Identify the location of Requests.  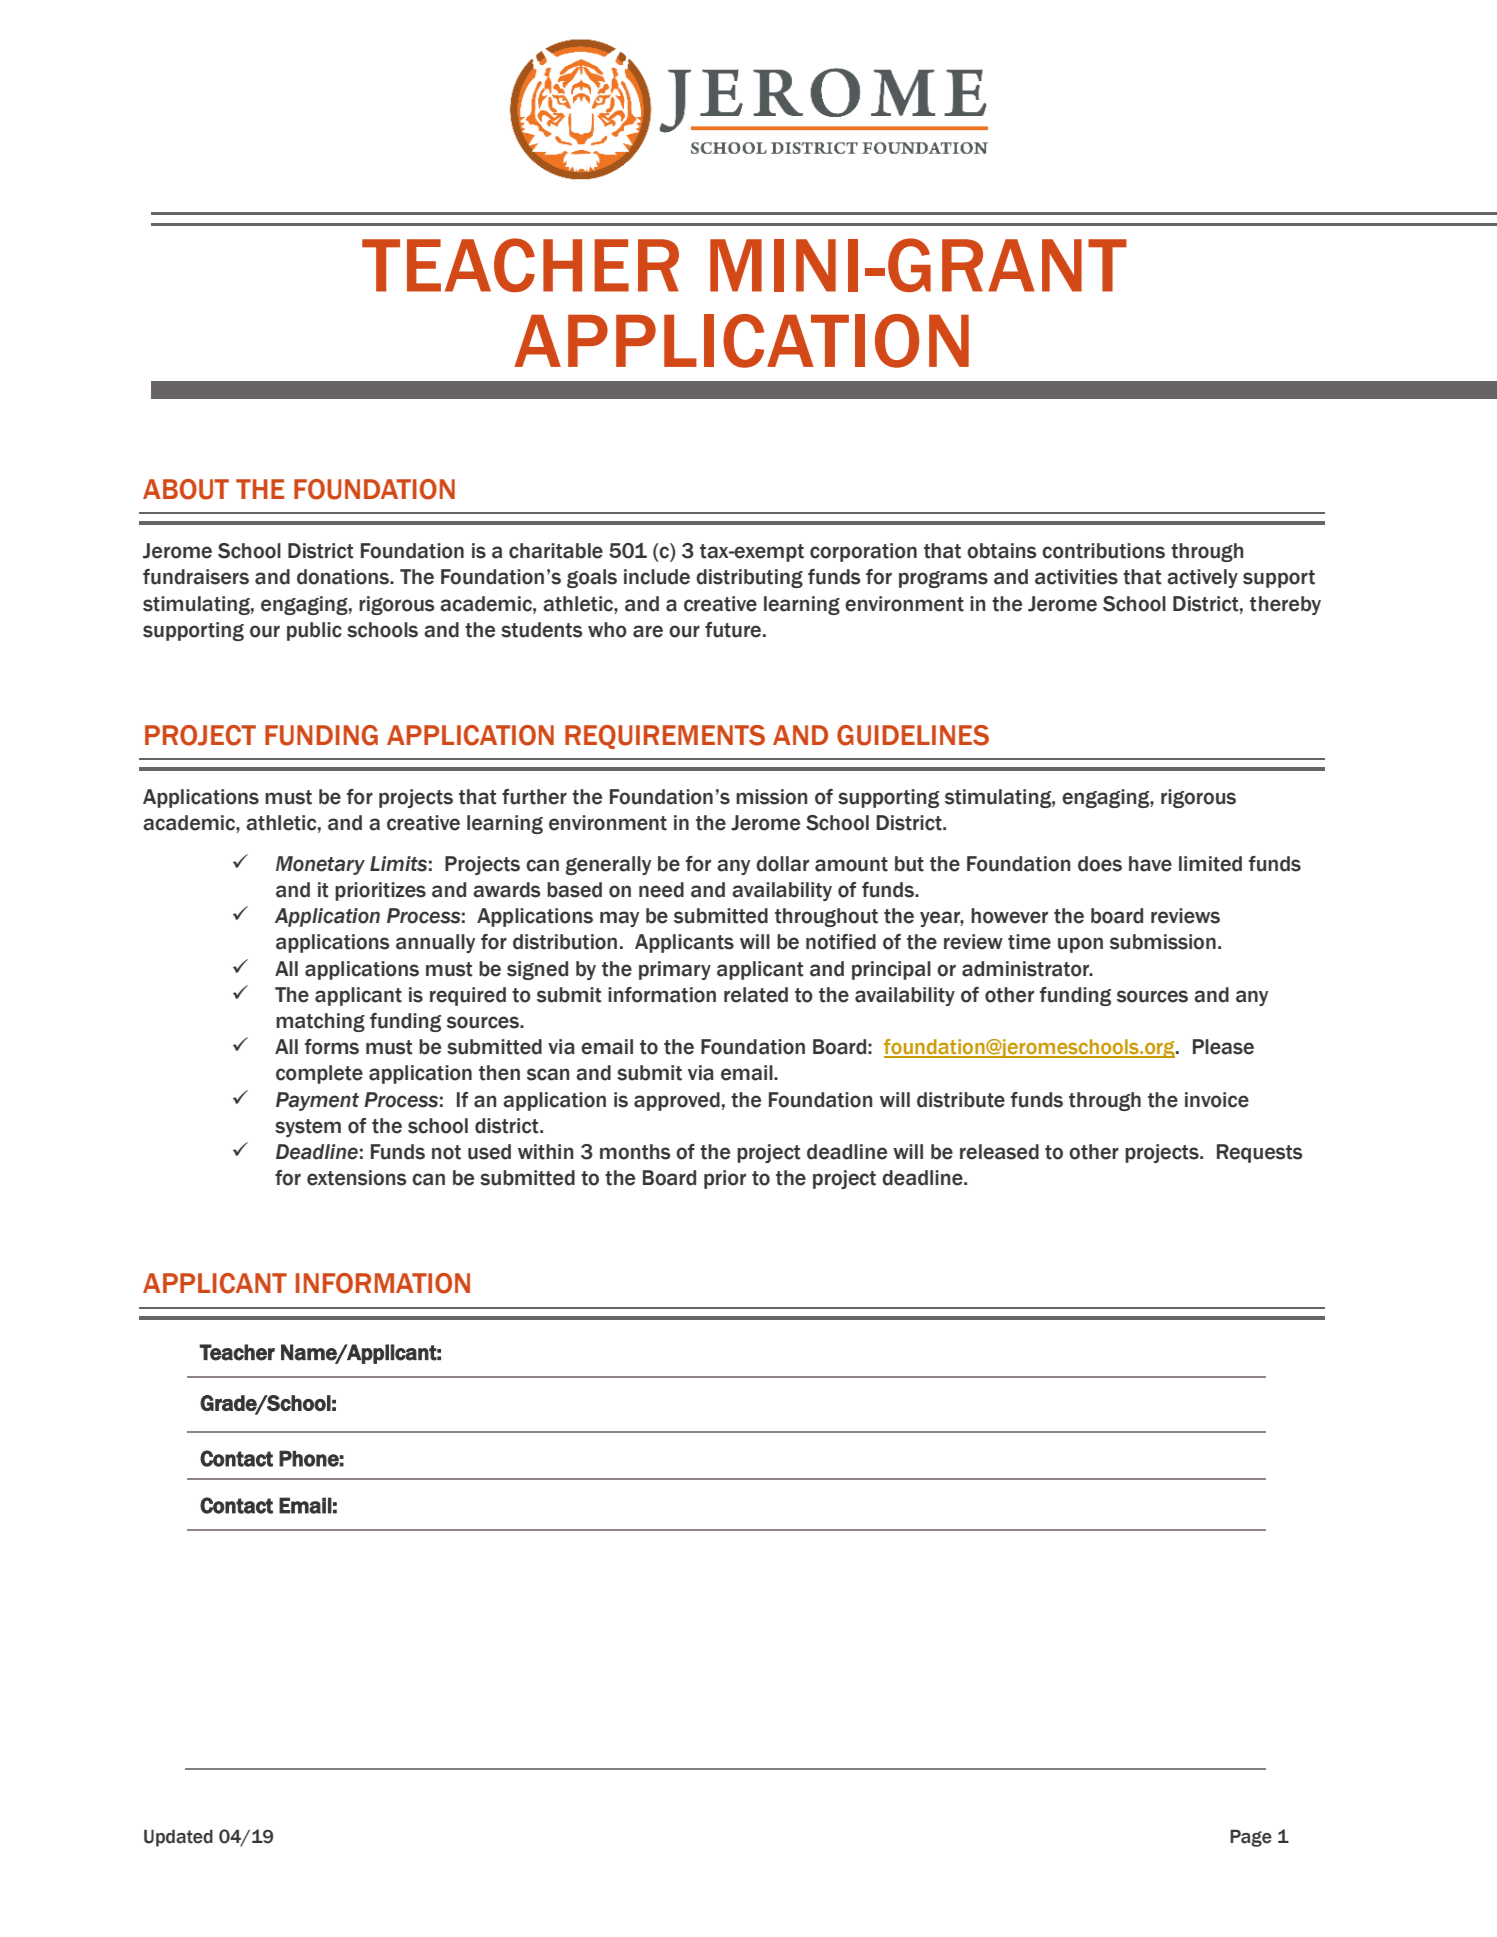
(1260, 1153).
